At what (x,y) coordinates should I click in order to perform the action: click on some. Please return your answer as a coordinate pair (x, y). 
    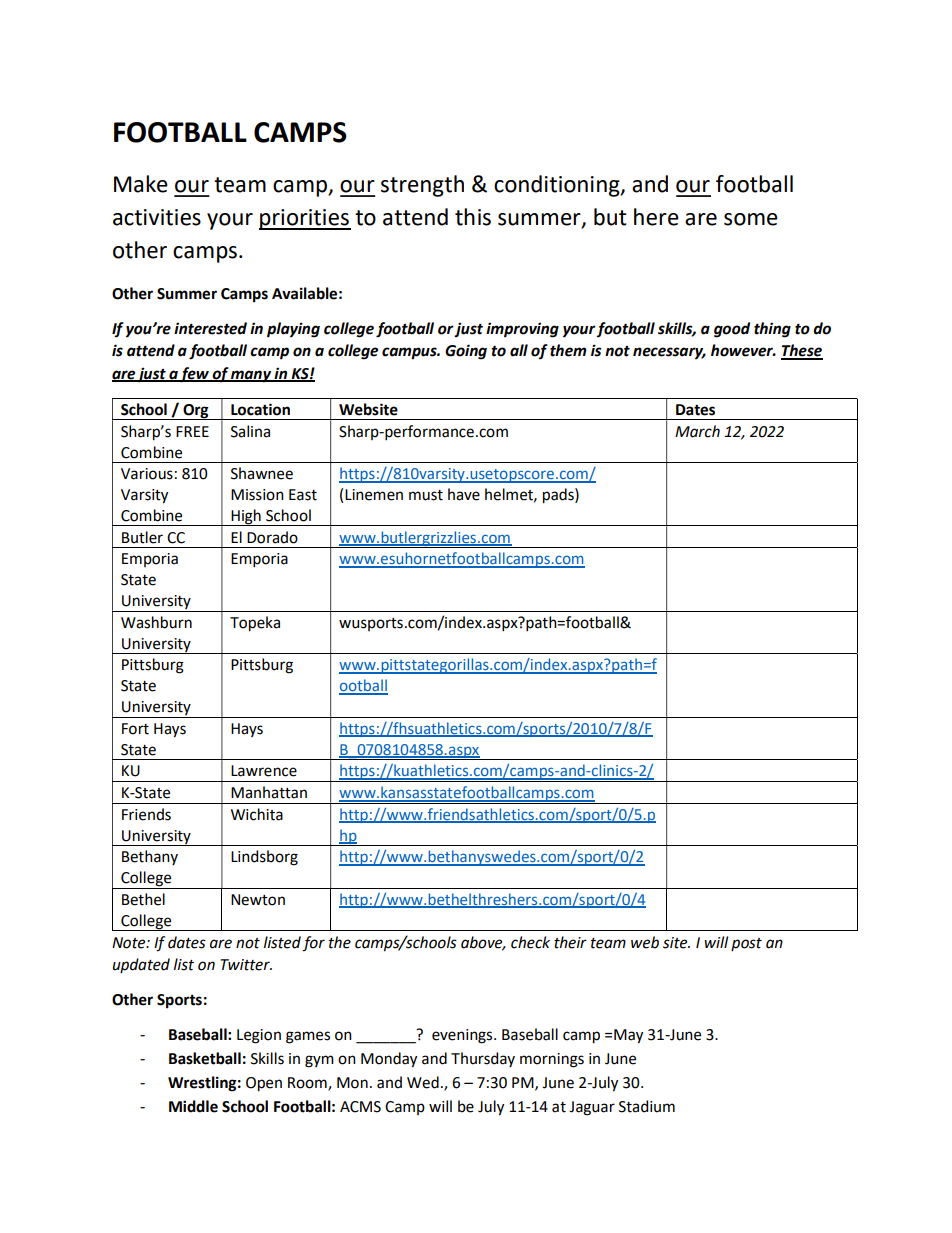
    Looking at the image, I should click on (751, 219).
